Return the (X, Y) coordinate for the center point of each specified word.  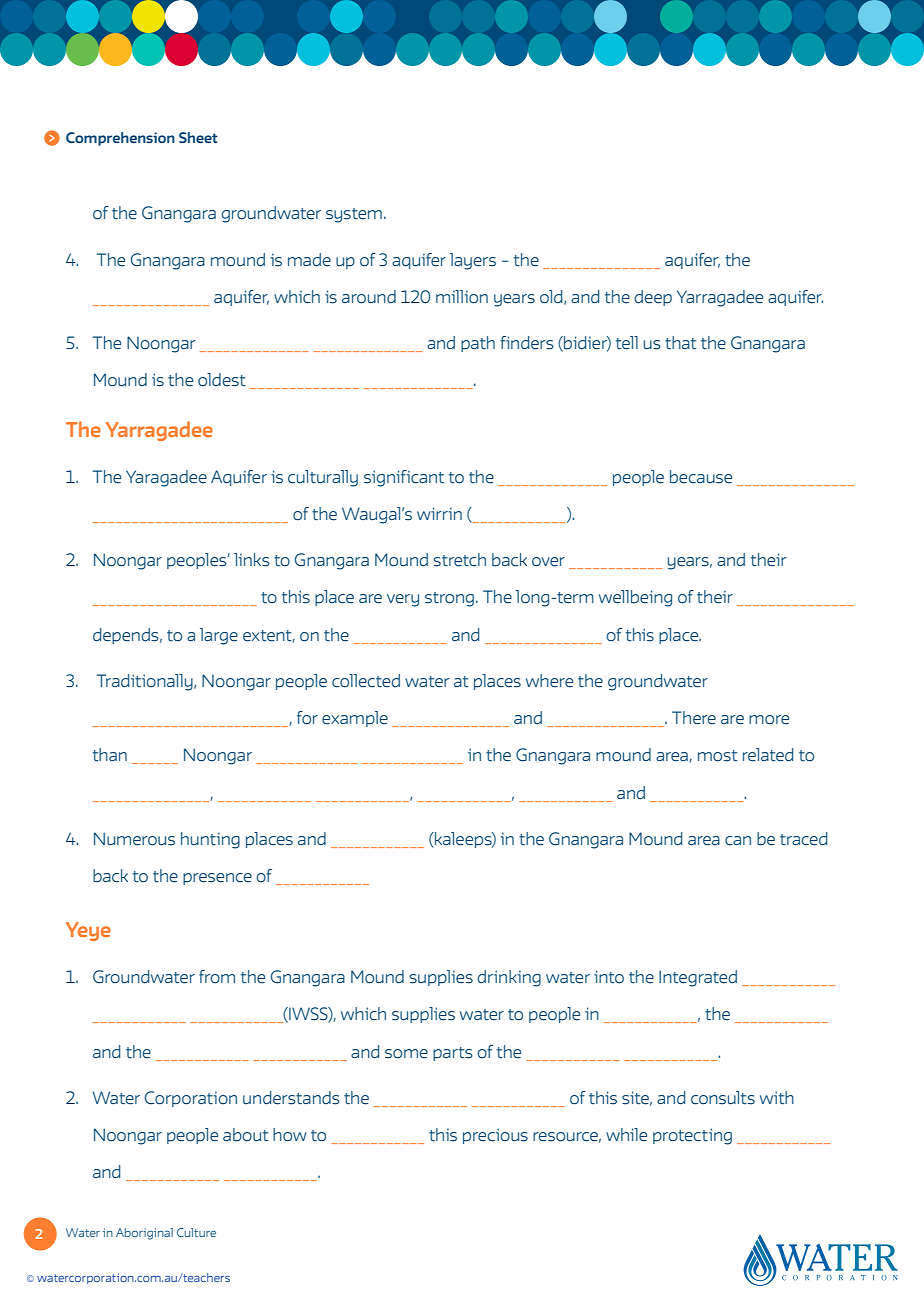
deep (653, 298)
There (694, 718)
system (354, 215)
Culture (196, 1232)
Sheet (198, 137)
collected (366, 681)
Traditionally (146, 682)
